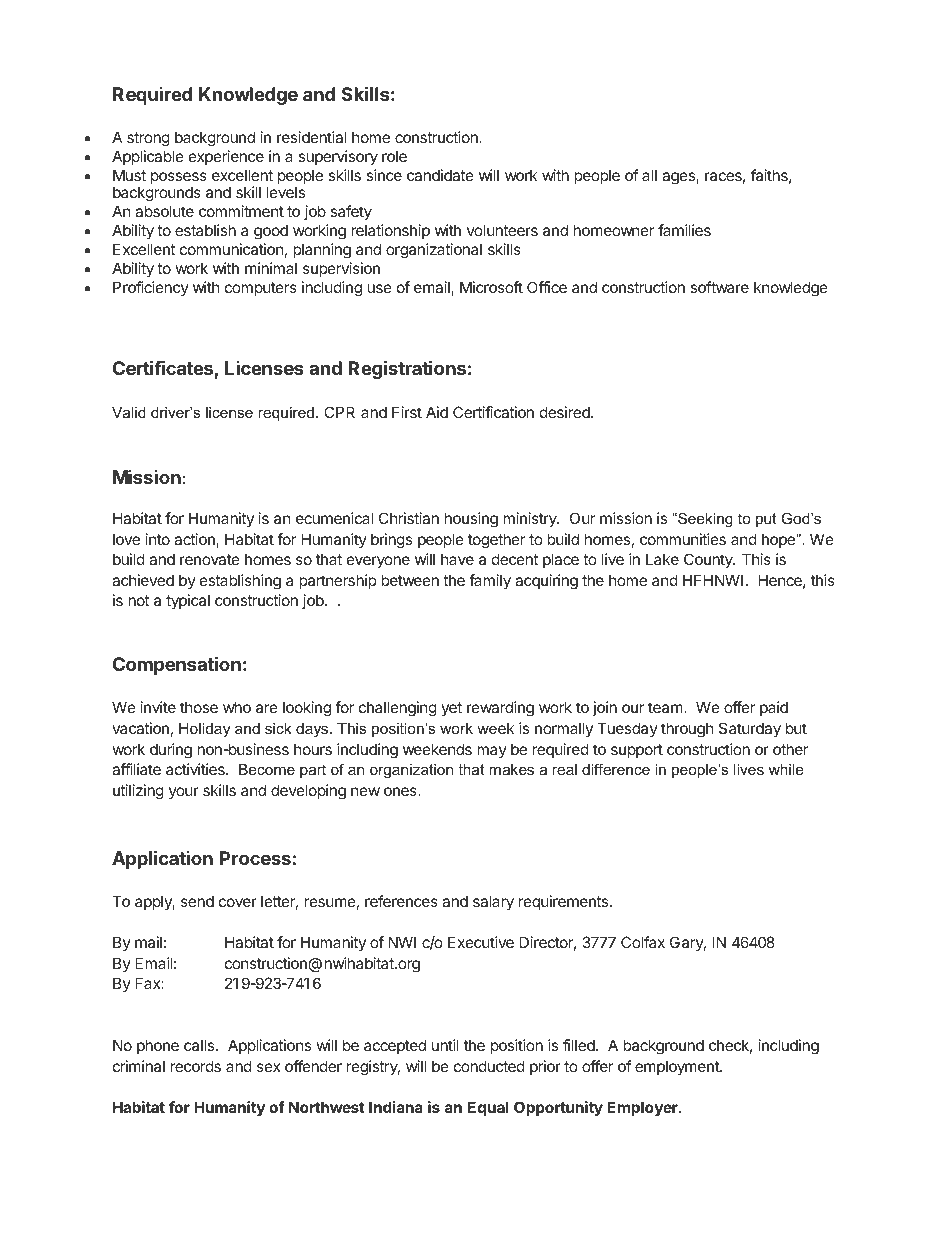  What do you see at coordinates (493, 902) in the page?
I see `salary` at bounding box center [493, 902].
